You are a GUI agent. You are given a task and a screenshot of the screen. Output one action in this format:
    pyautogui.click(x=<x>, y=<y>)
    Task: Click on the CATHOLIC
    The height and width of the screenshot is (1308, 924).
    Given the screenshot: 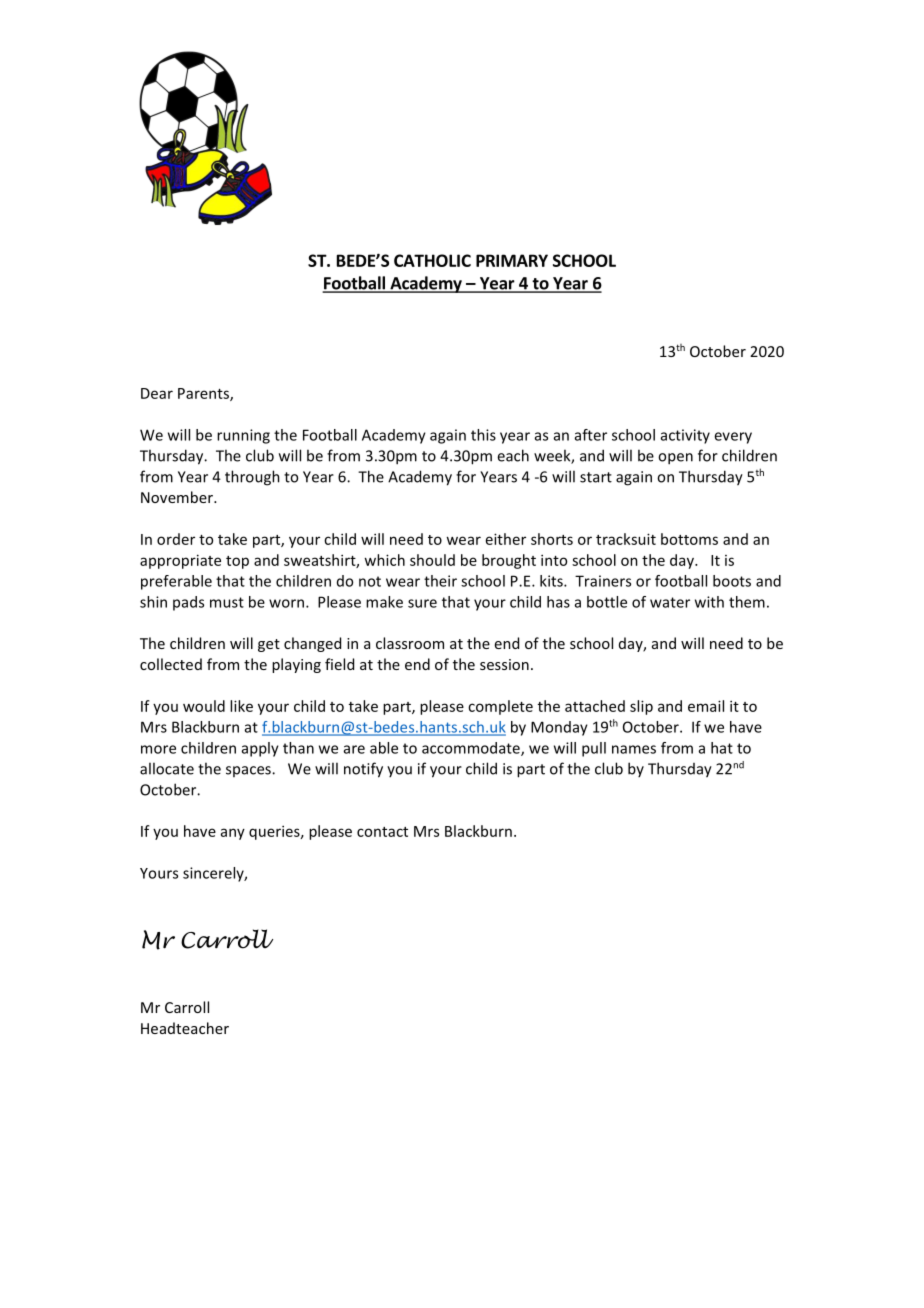 What is the action you would take?
    pyautogui.click(x=432, y=260)
